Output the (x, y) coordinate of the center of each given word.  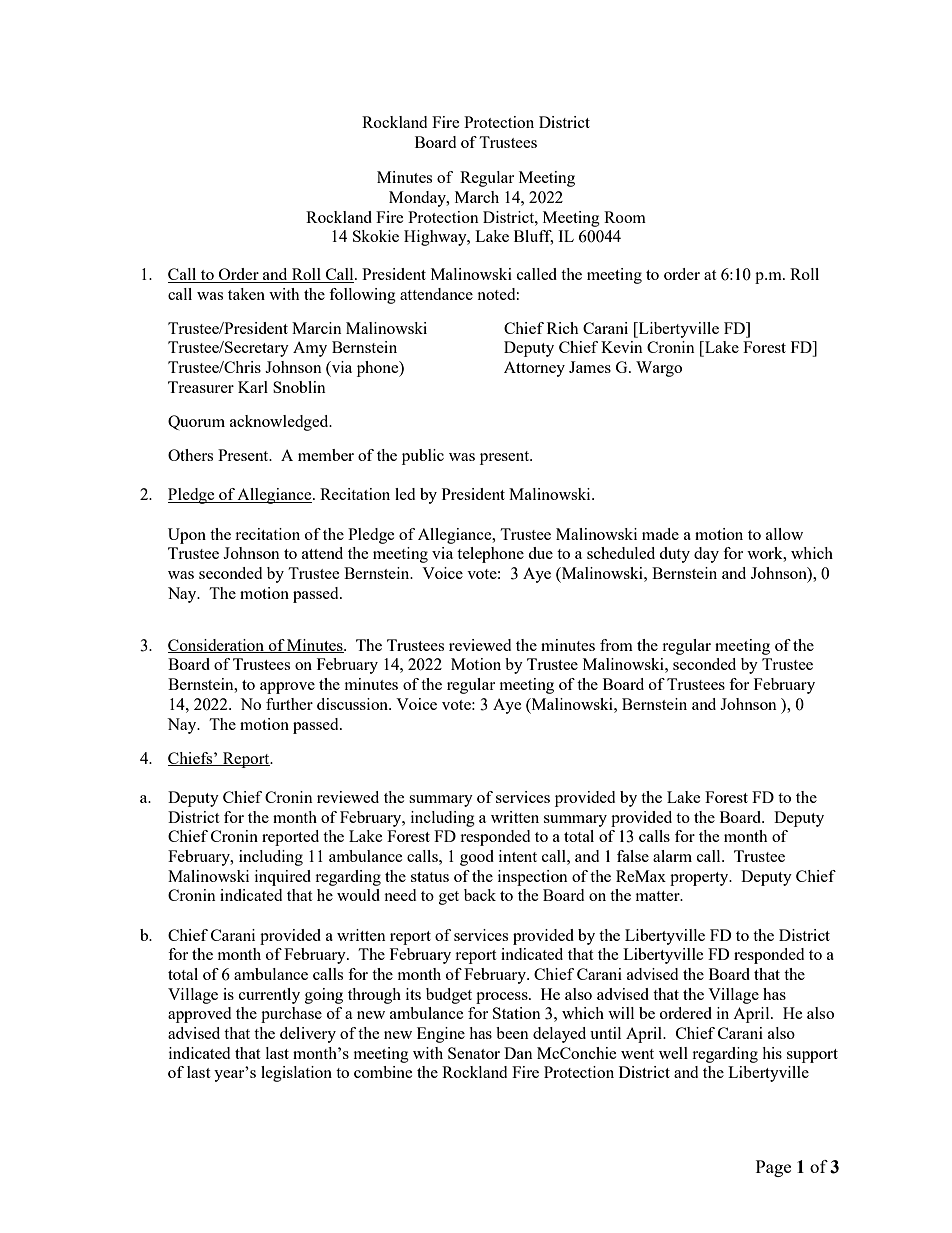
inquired (283, 878)
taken (246, 294)
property (700, 879)
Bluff (533, 237)
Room (625, 217)
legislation (296, 1074)
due (540, 553)
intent (518, 856)
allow (784, 534)
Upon (187, 536)
